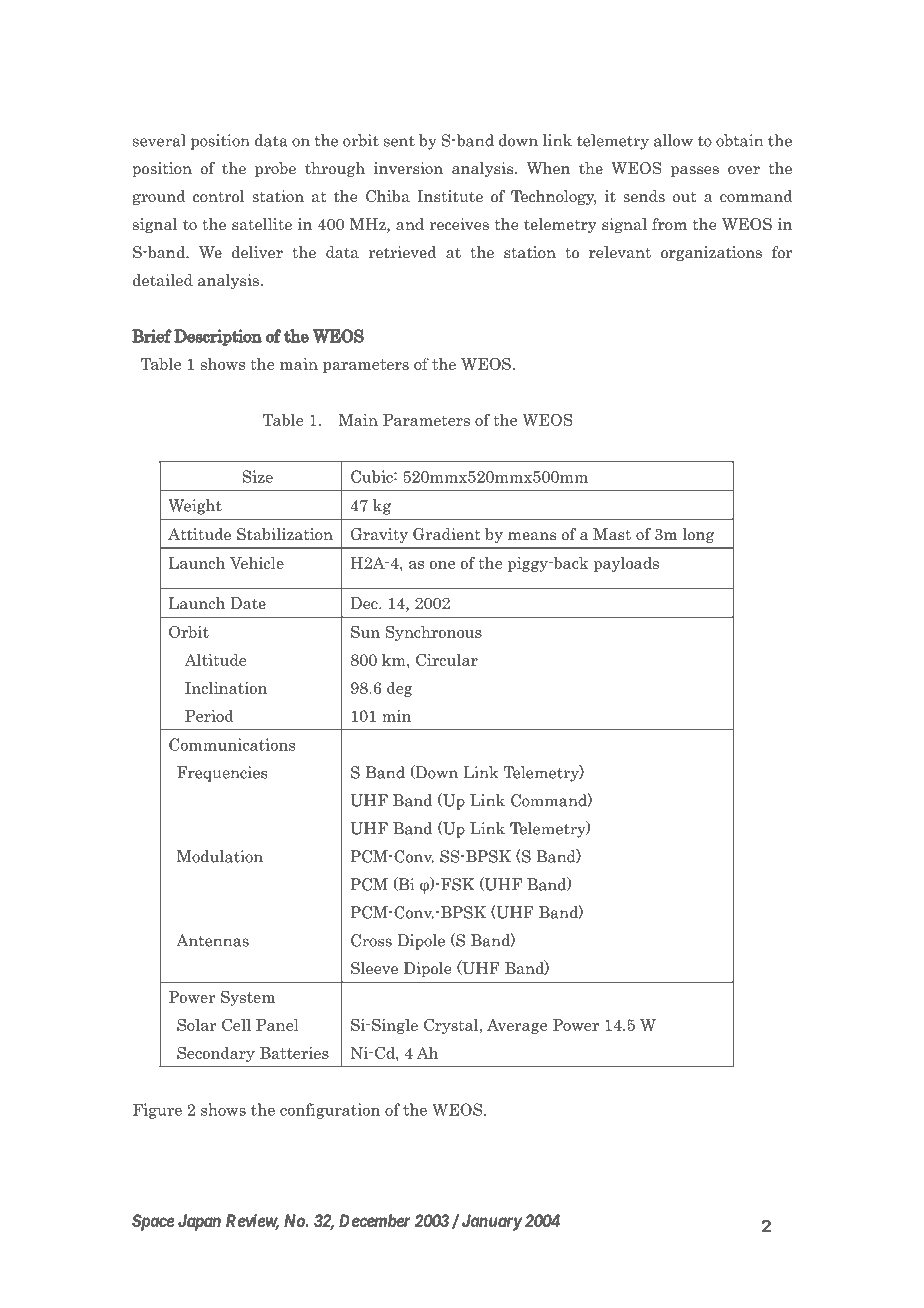 The width and height of the screenshot is (924, 1308). I want to click on passes, so click(695, 171).
